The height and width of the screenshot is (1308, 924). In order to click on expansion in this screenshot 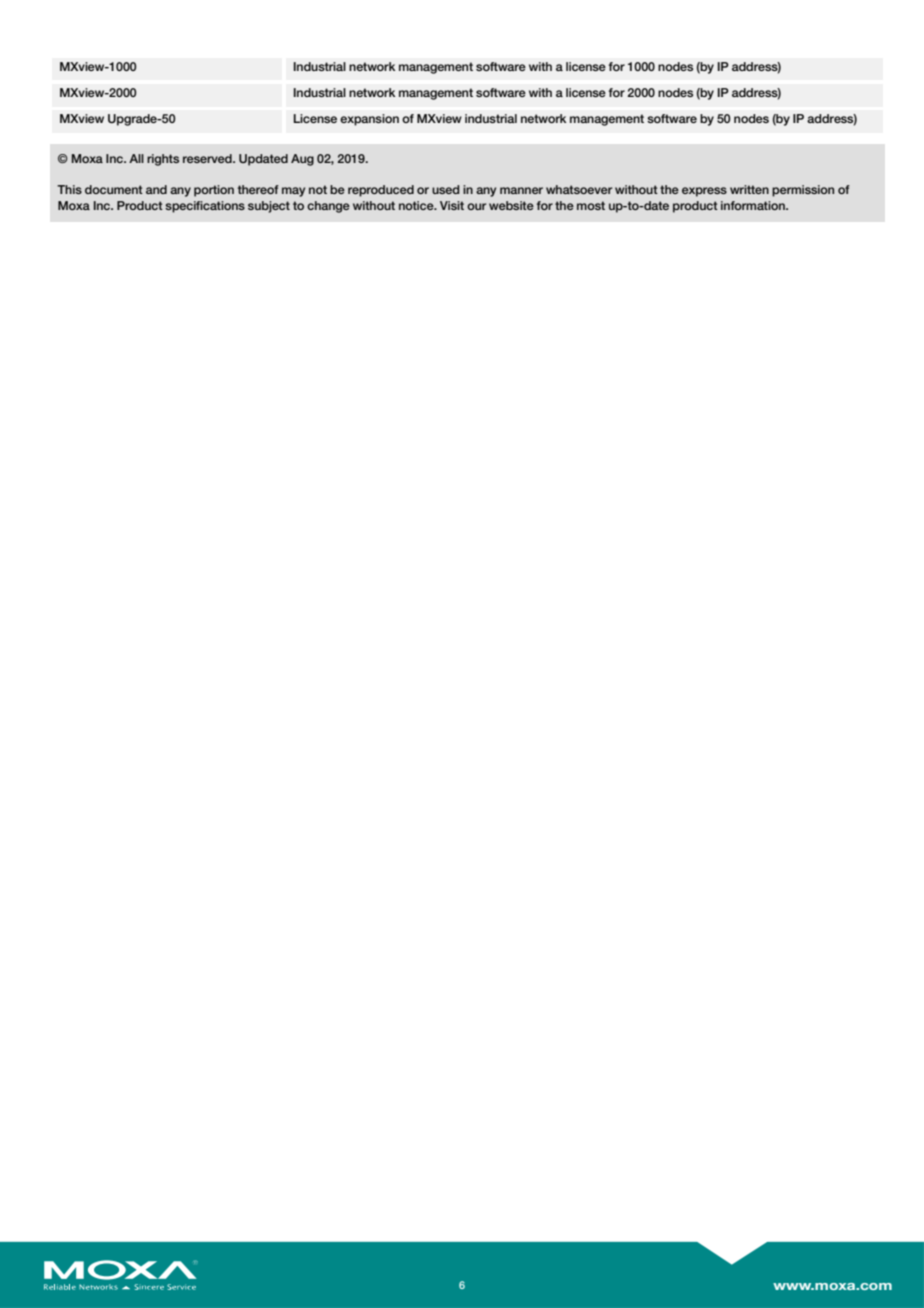, I will do `click(369, 120)`.
